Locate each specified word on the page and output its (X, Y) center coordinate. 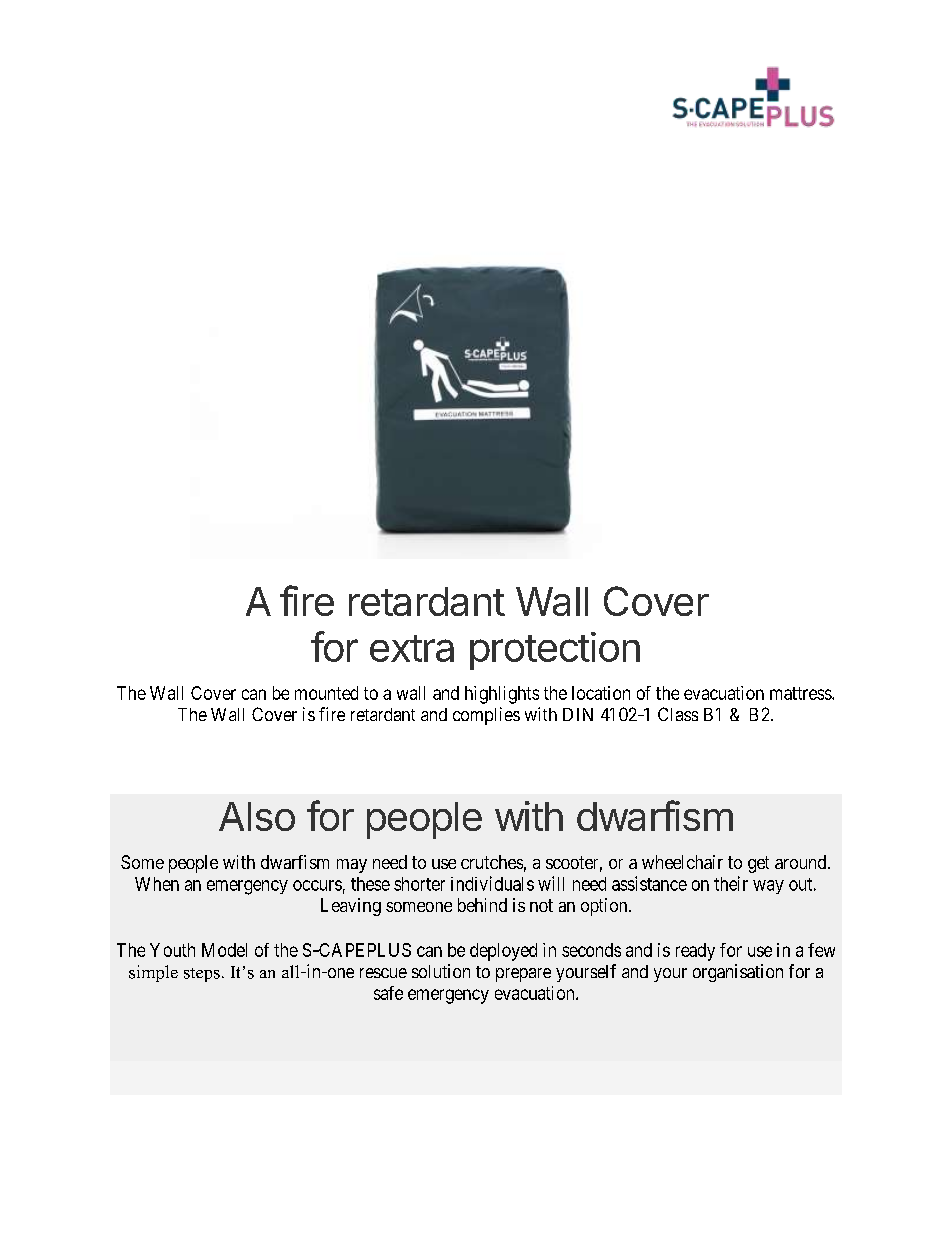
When (157, 884)
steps (202, 975)
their (731, 883)
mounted (326, 693)
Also (257, 816)
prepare (523, 975)
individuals (492, 883)
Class (678, 714)
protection (555, 651)
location (601, 693)
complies (486, 716)
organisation (738, 973)
